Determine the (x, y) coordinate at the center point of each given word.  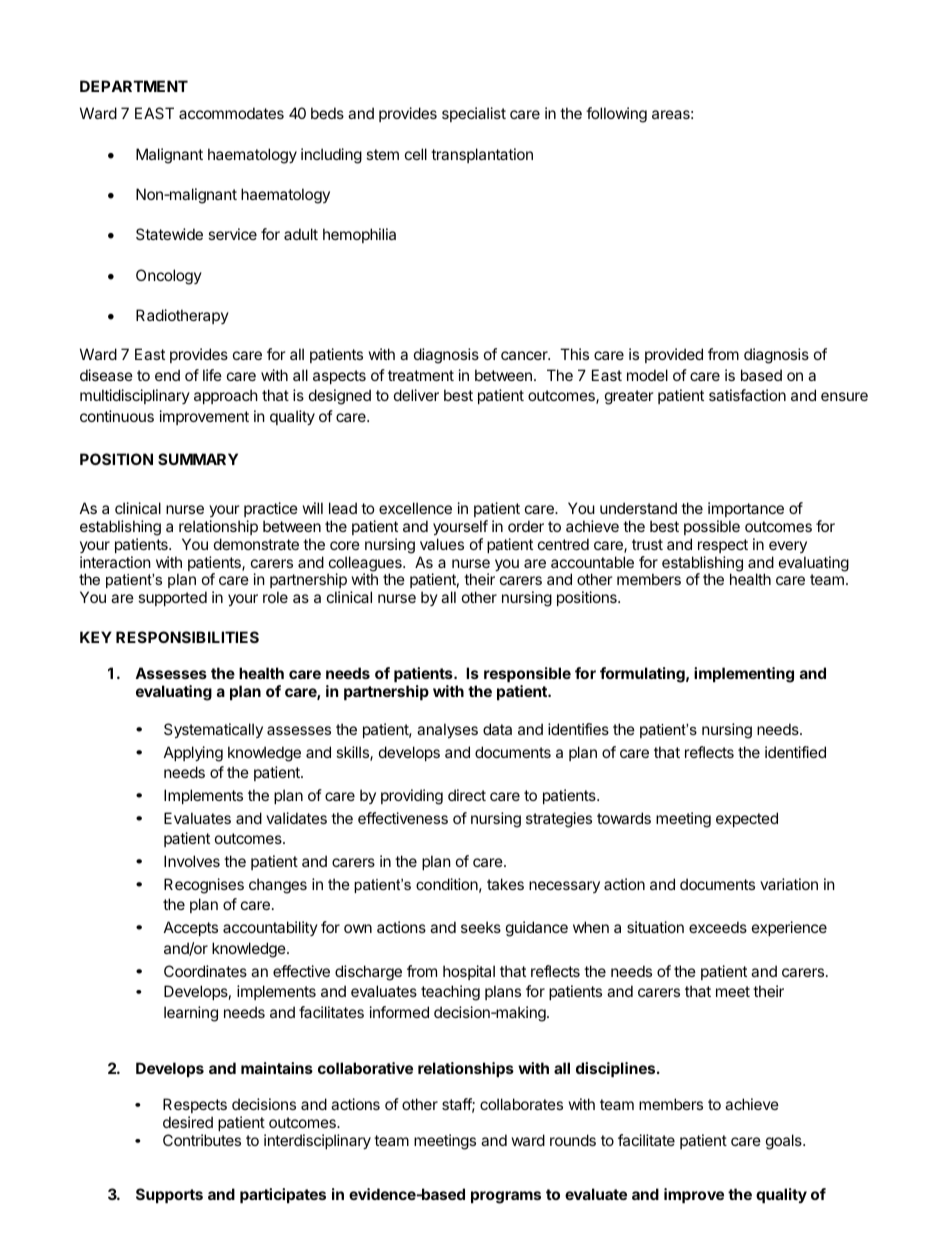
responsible (527, 674)
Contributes (202, 1140)
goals (785, 1142)
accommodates (231, 113)
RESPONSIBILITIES (187, 637)
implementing (744, 675)
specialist (474, 114)
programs (506, 1197)
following (616, 115)
